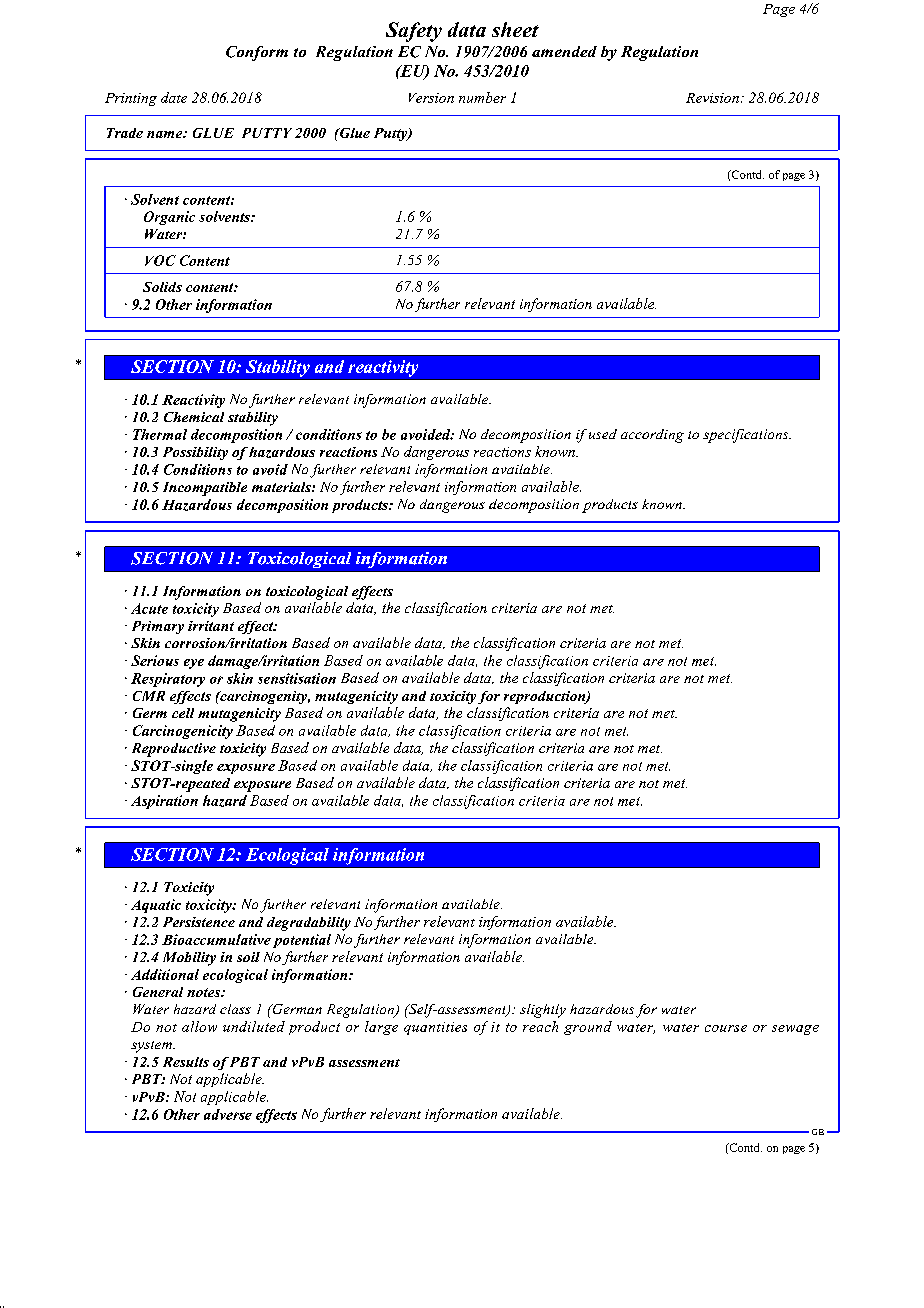 This screenshot has width=924, height=1308. I want to click on according, so click(652, 436).
